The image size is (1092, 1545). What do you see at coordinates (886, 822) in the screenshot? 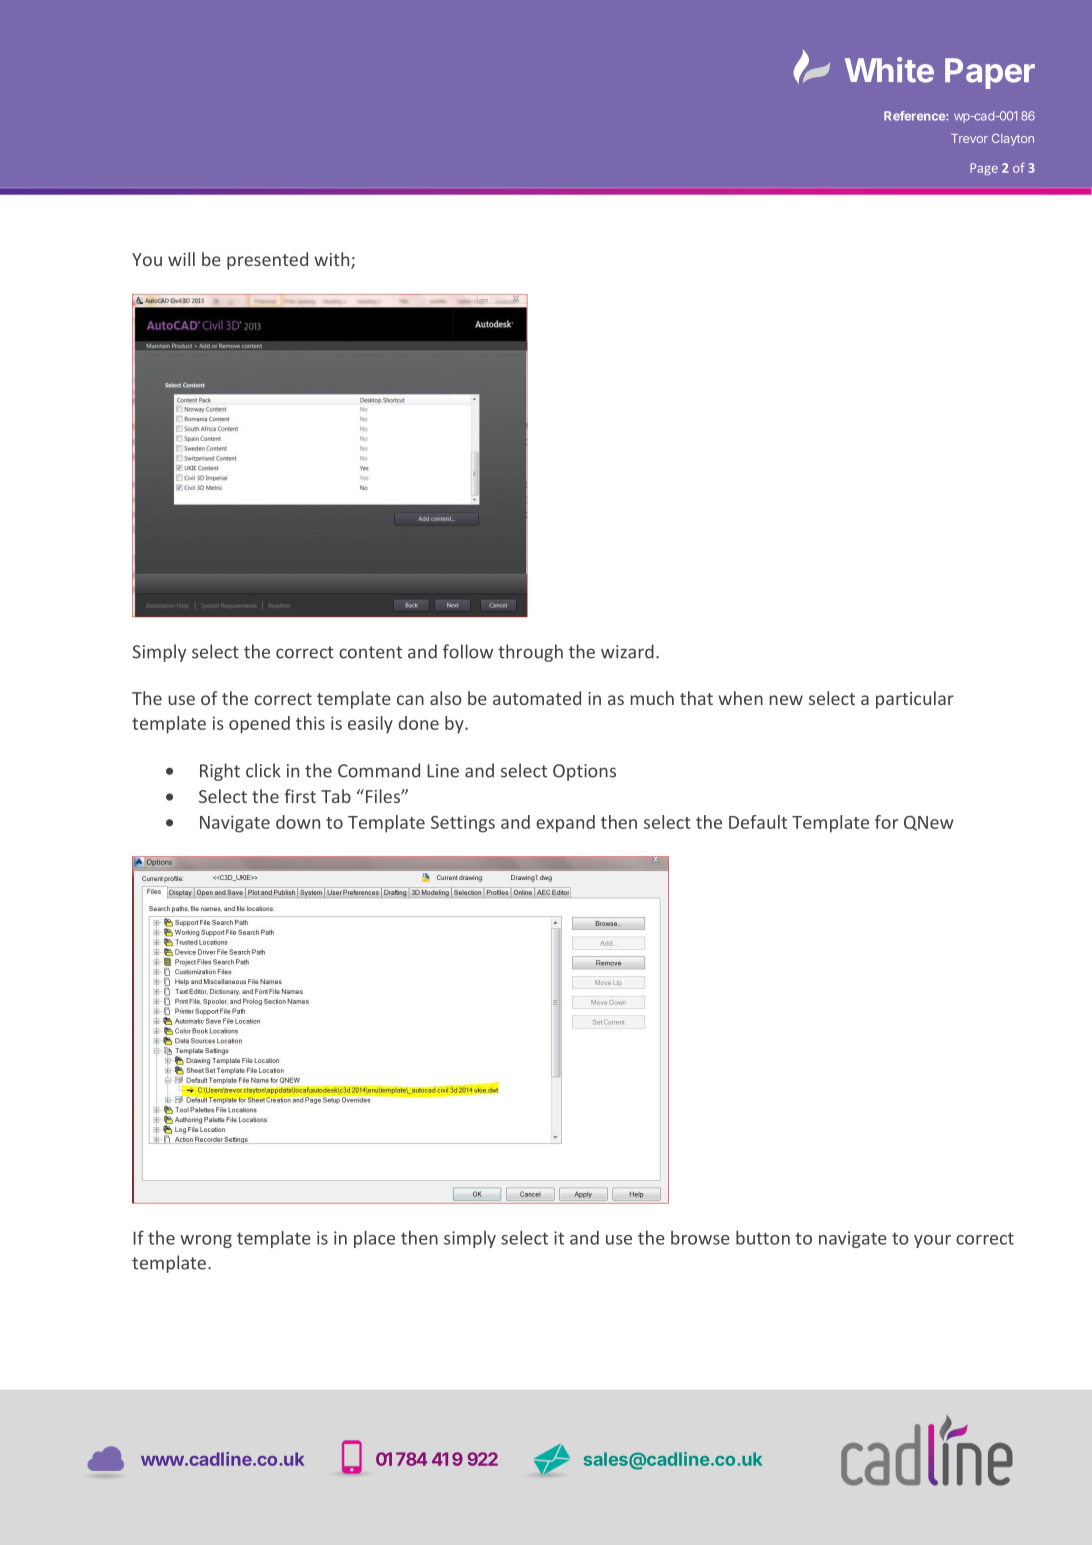
I see `for` at bounding box center [886, 822].
